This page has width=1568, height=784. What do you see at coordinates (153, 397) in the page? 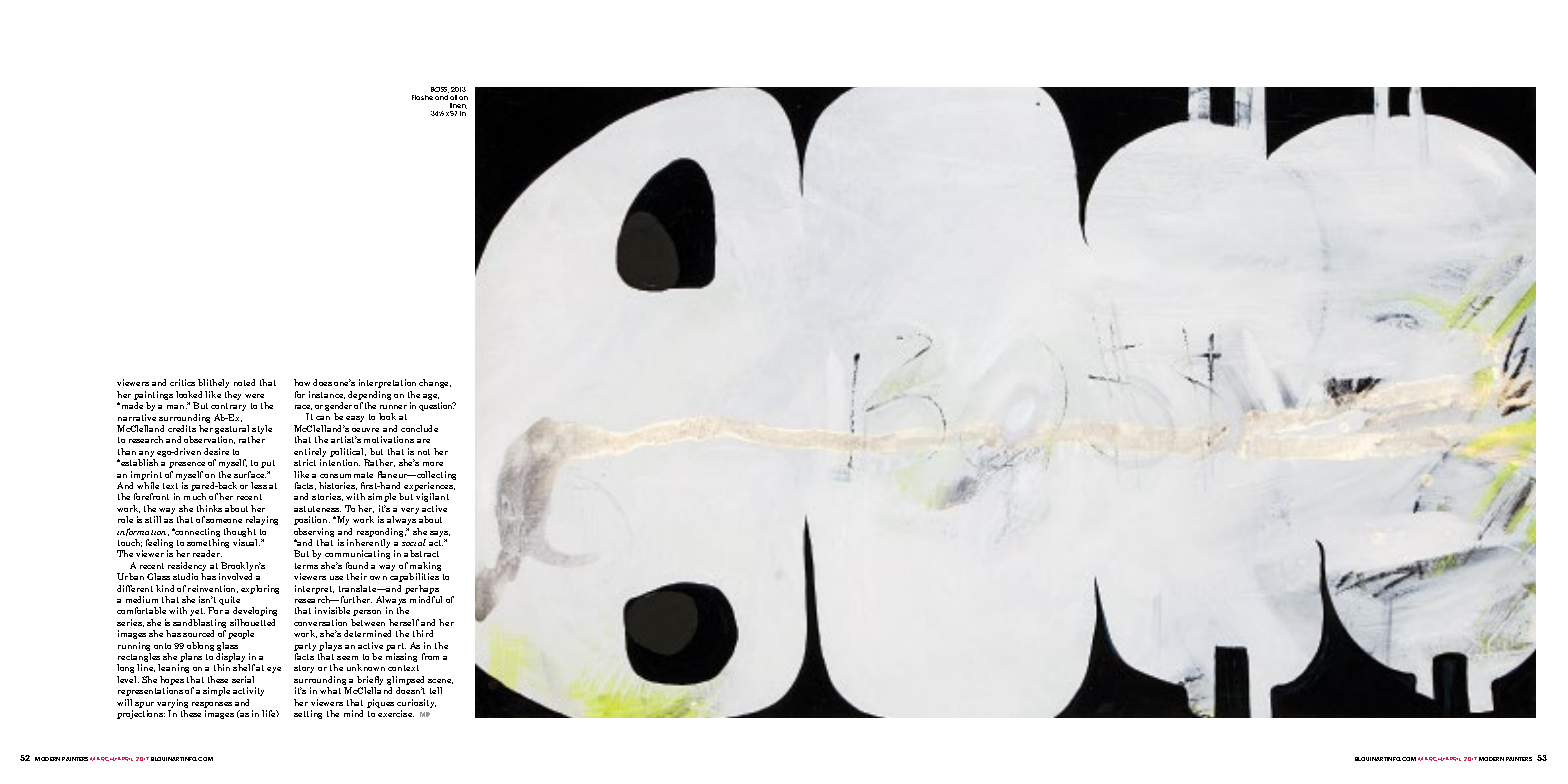
I see `paintings` at bounding box center [153, 397].
